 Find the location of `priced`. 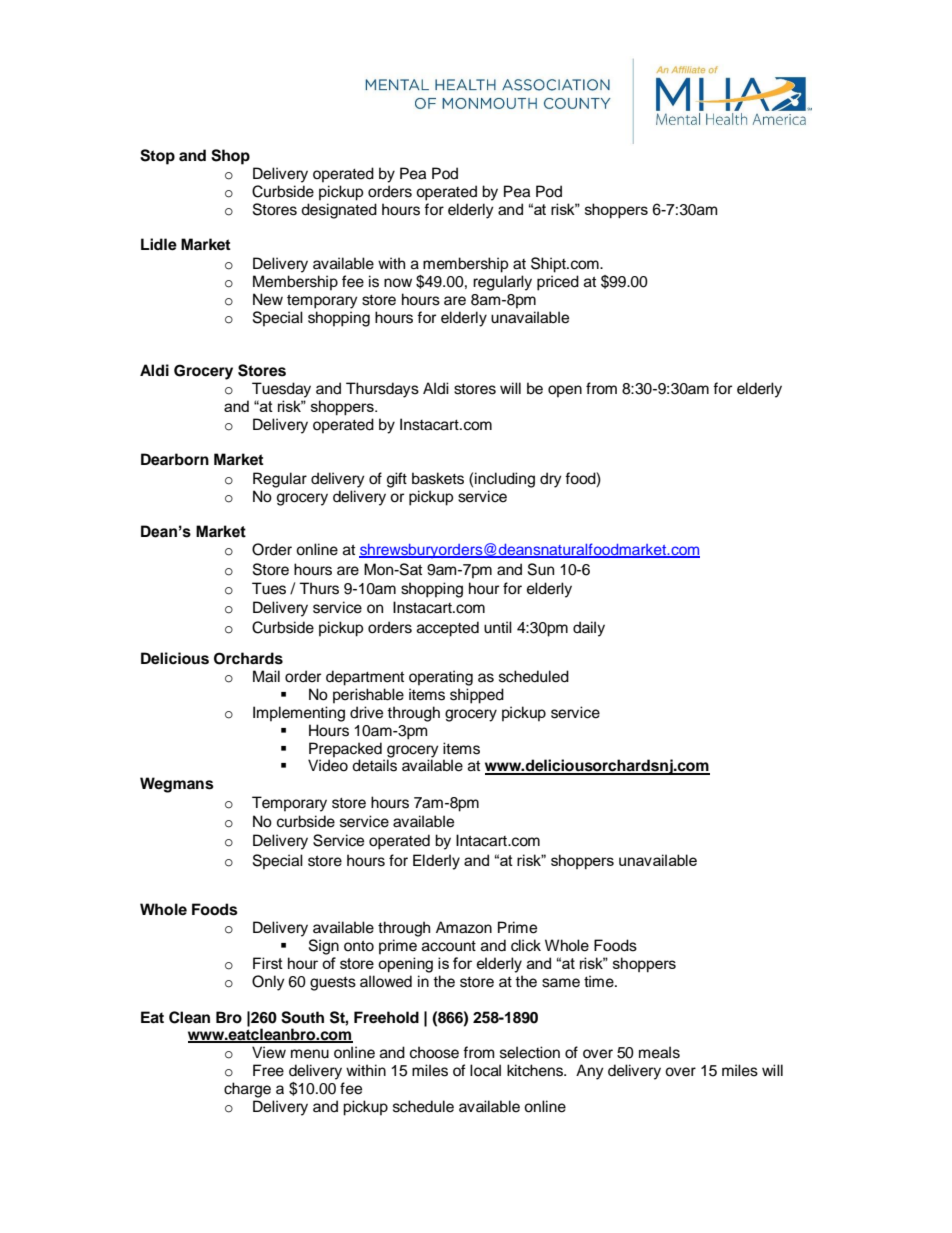

priced is located at coordinates (558, 283).
